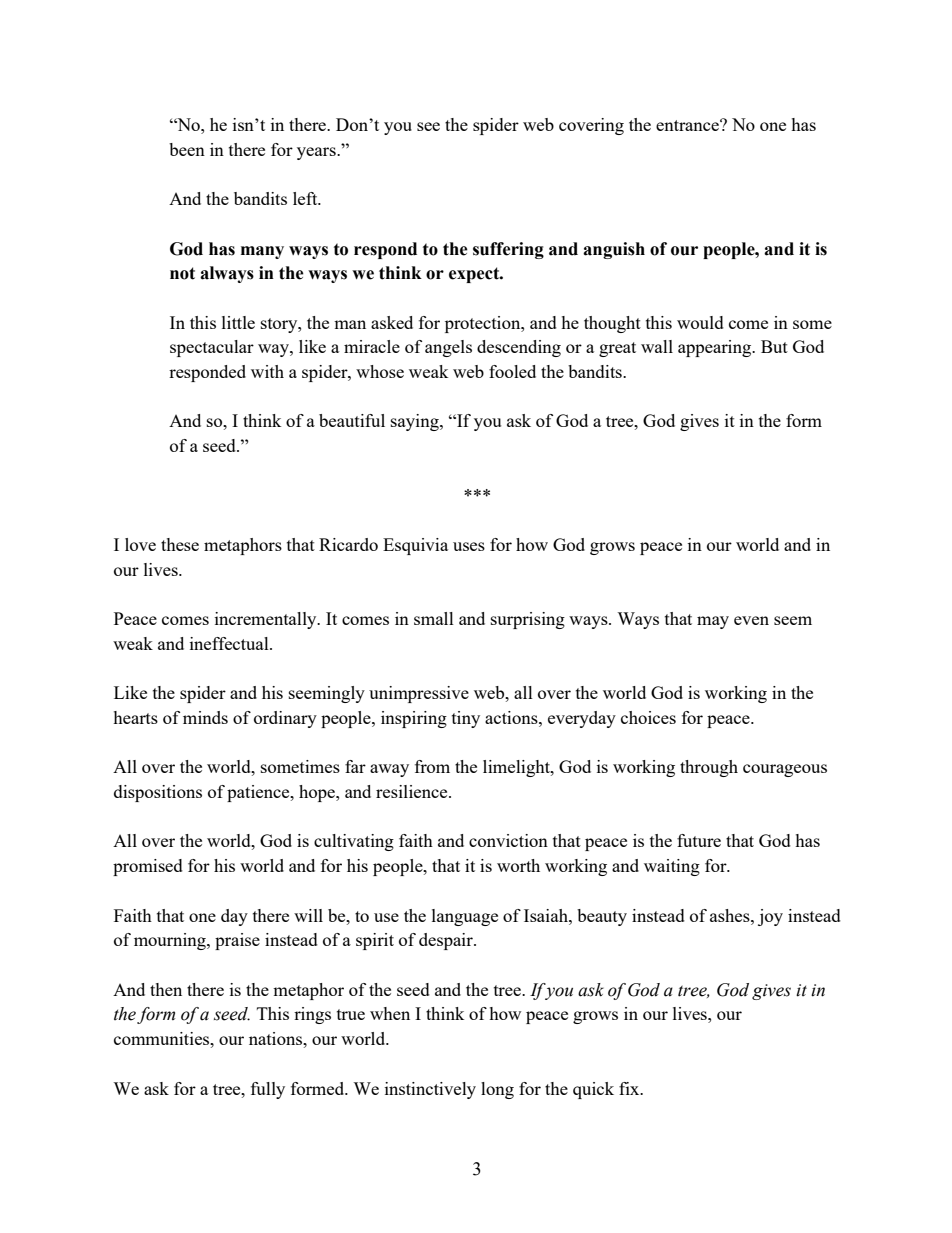 Image resolution: width=952 pixels, height=1233 pixels. Describe the element at coordinates (469, 546) in the document. I see `uses` at that location.
